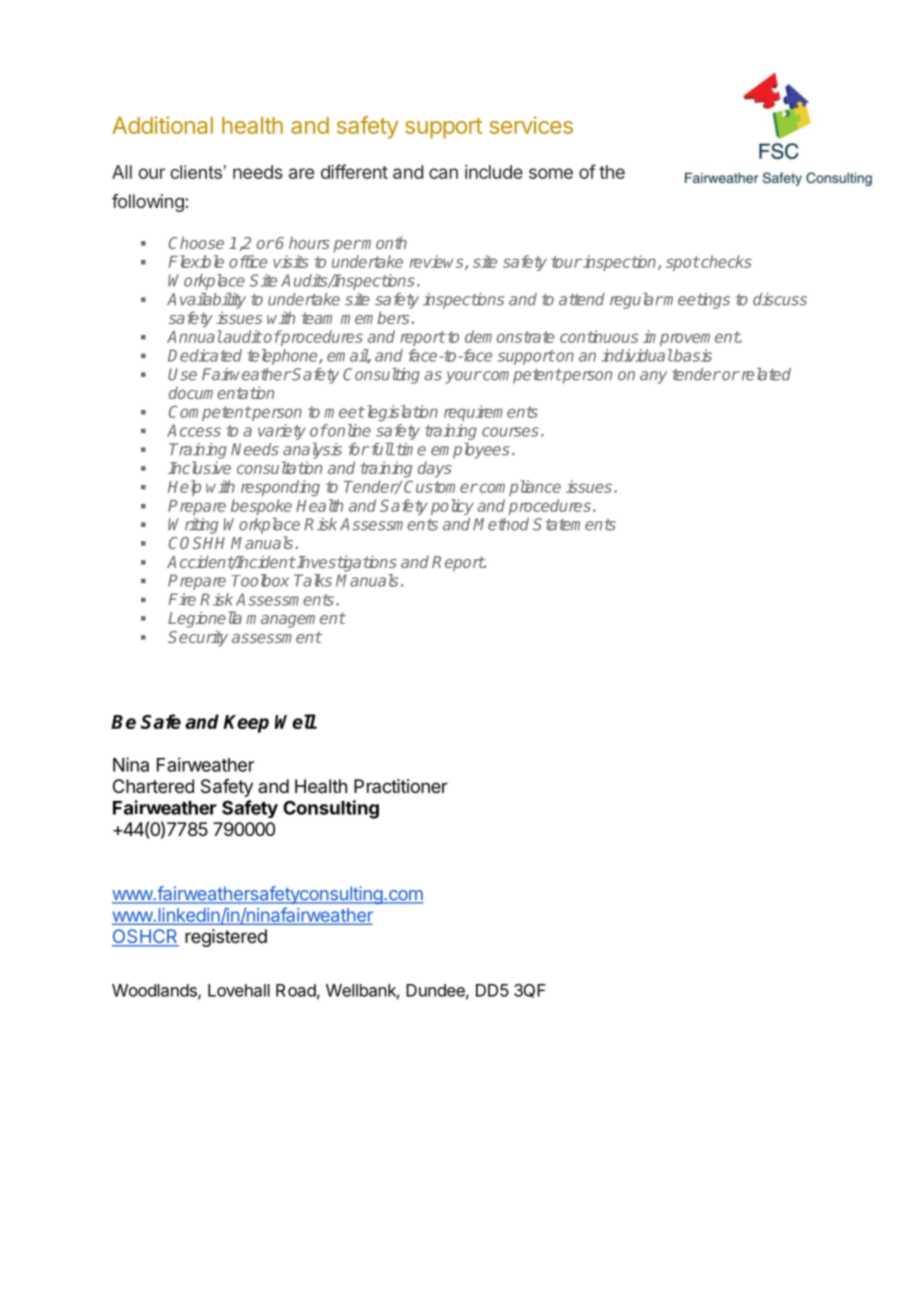  Describe the element at coordinates (551, 173) in the document. I see `some` at that location.
